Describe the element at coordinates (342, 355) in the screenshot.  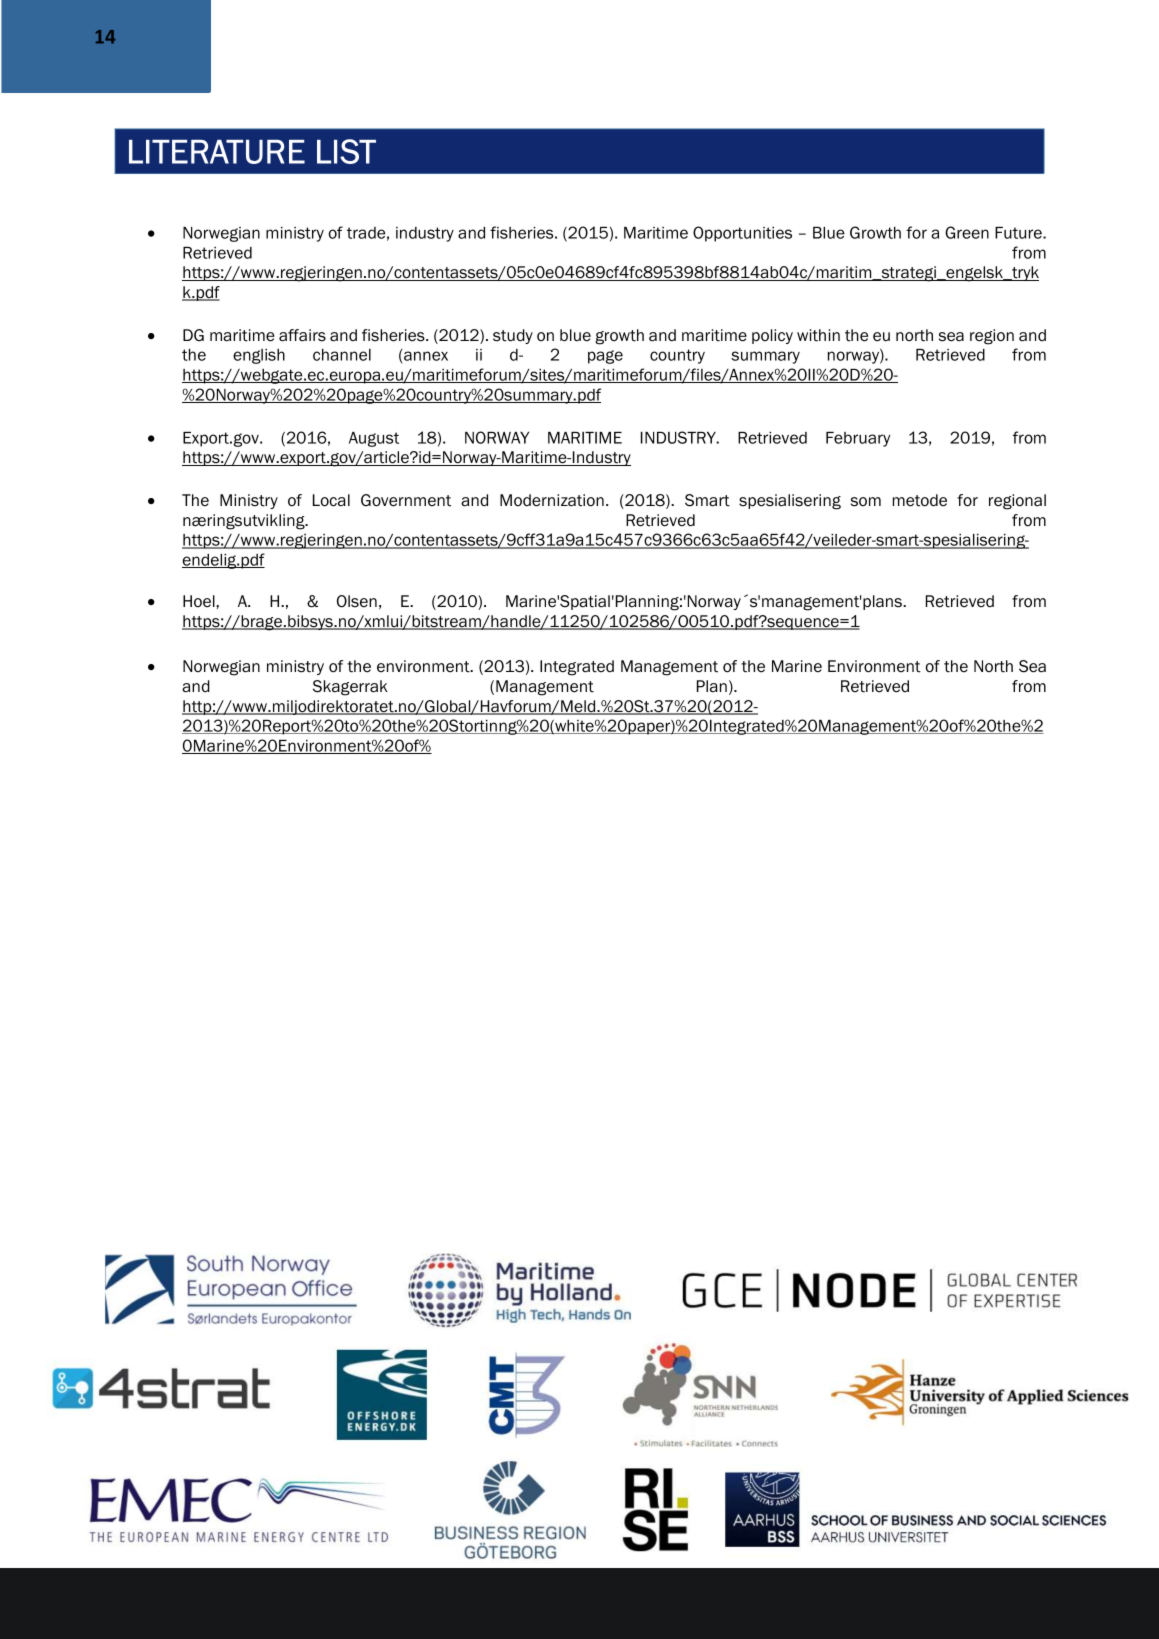
I see `channel` at that location.
